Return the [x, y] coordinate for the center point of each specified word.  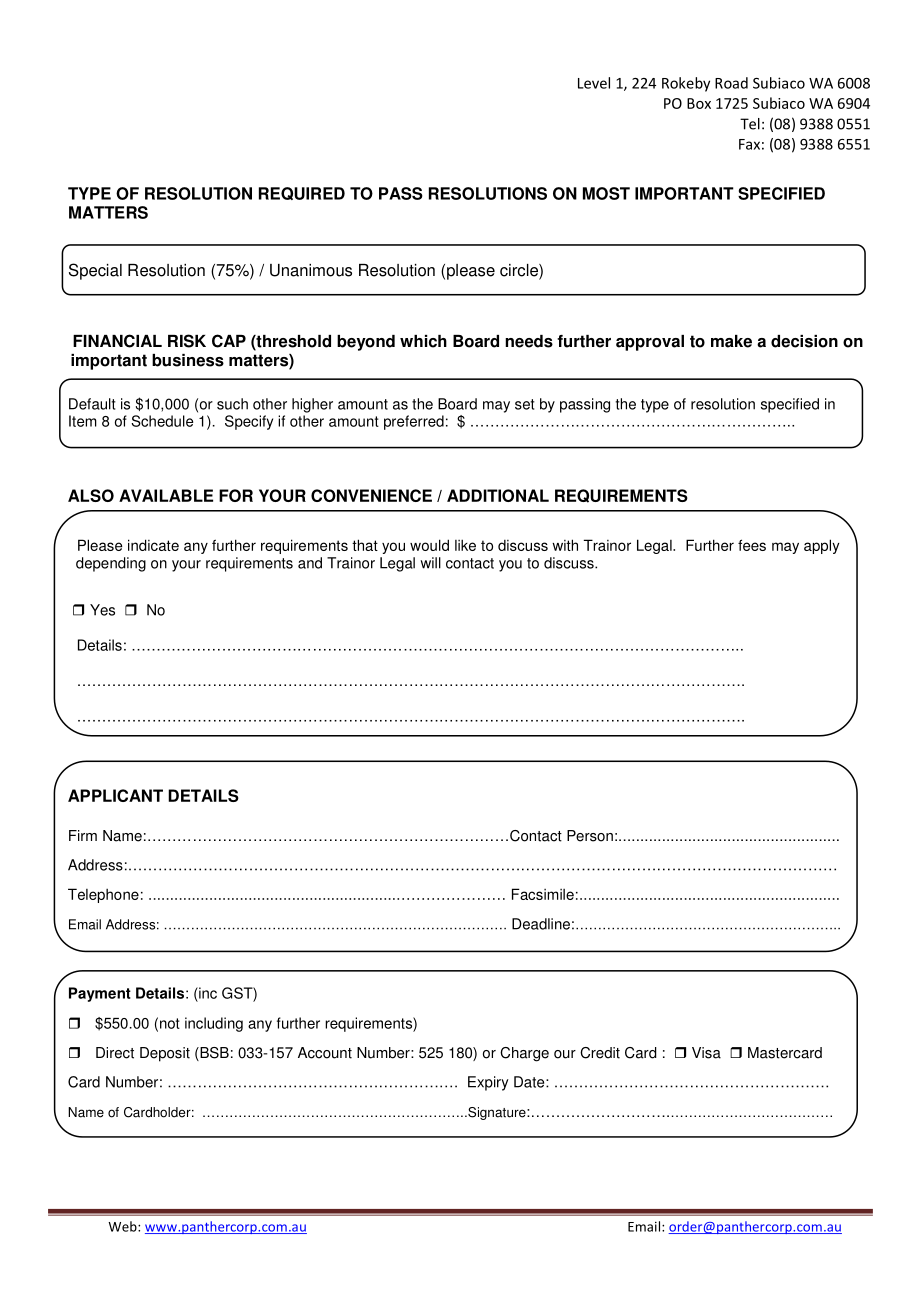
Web [123, 1226]
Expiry [488, 1083]
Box [699, 103]
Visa [706, 1053]
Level [594, 83]
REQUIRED [302, 193]
